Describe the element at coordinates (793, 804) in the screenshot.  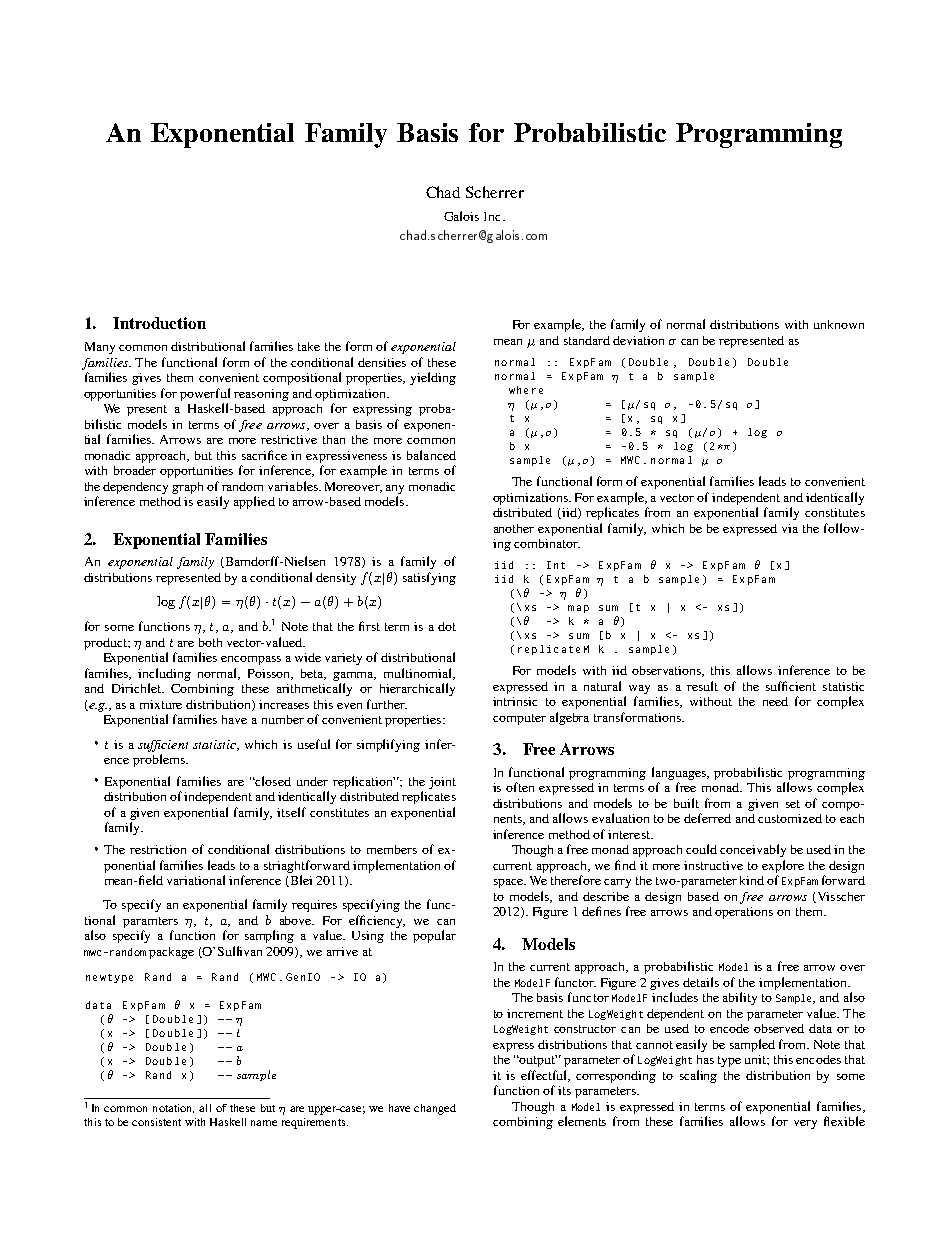
I see `set` at that location.
